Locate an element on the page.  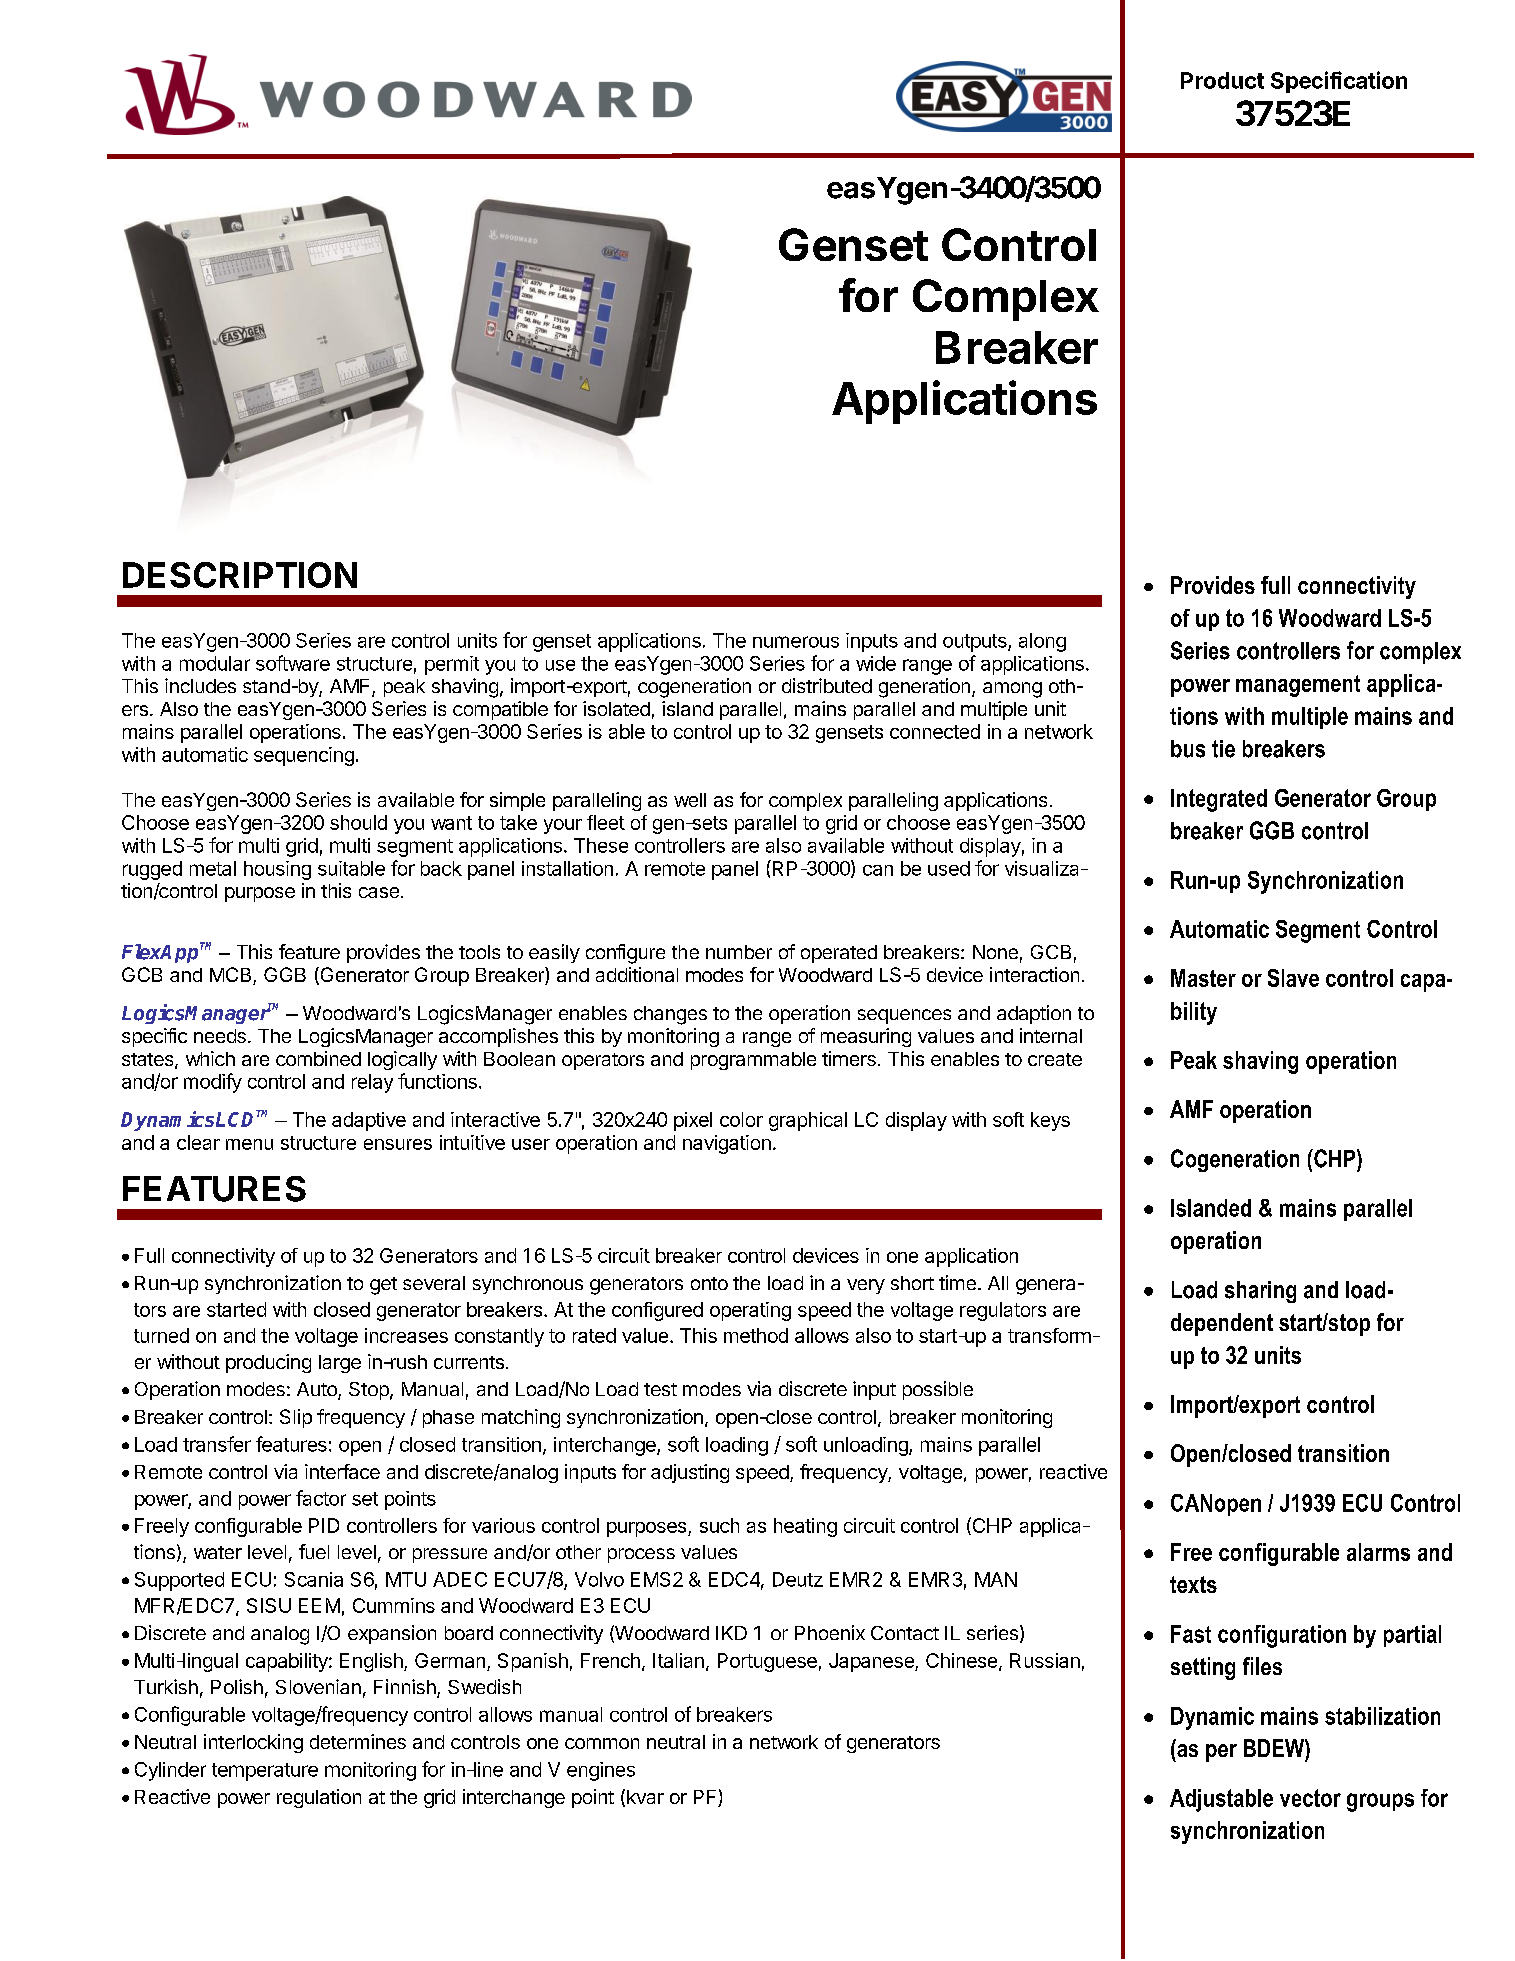
MCB is located at coordinates (232, 976).
